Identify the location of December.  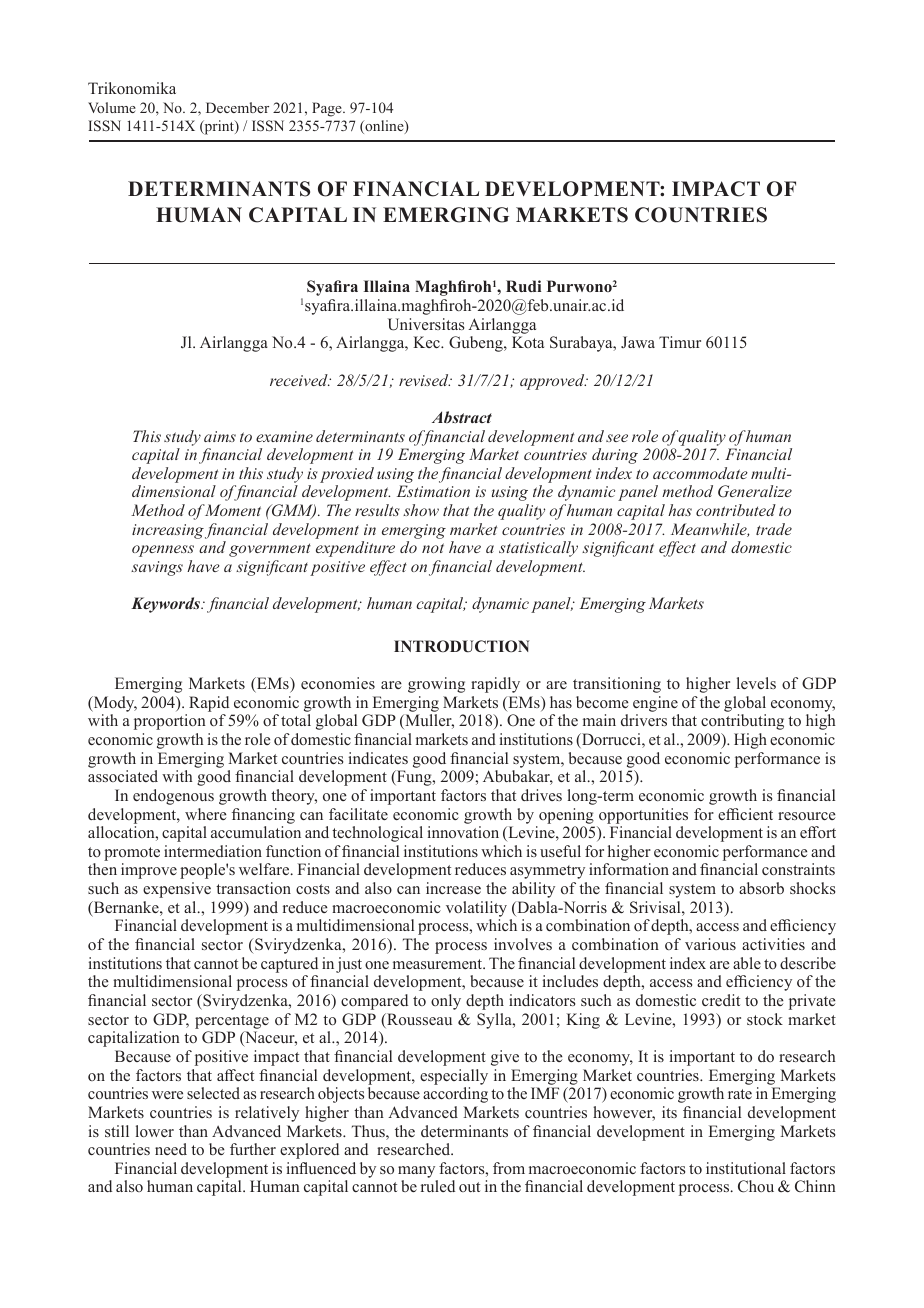
(237, 107).
